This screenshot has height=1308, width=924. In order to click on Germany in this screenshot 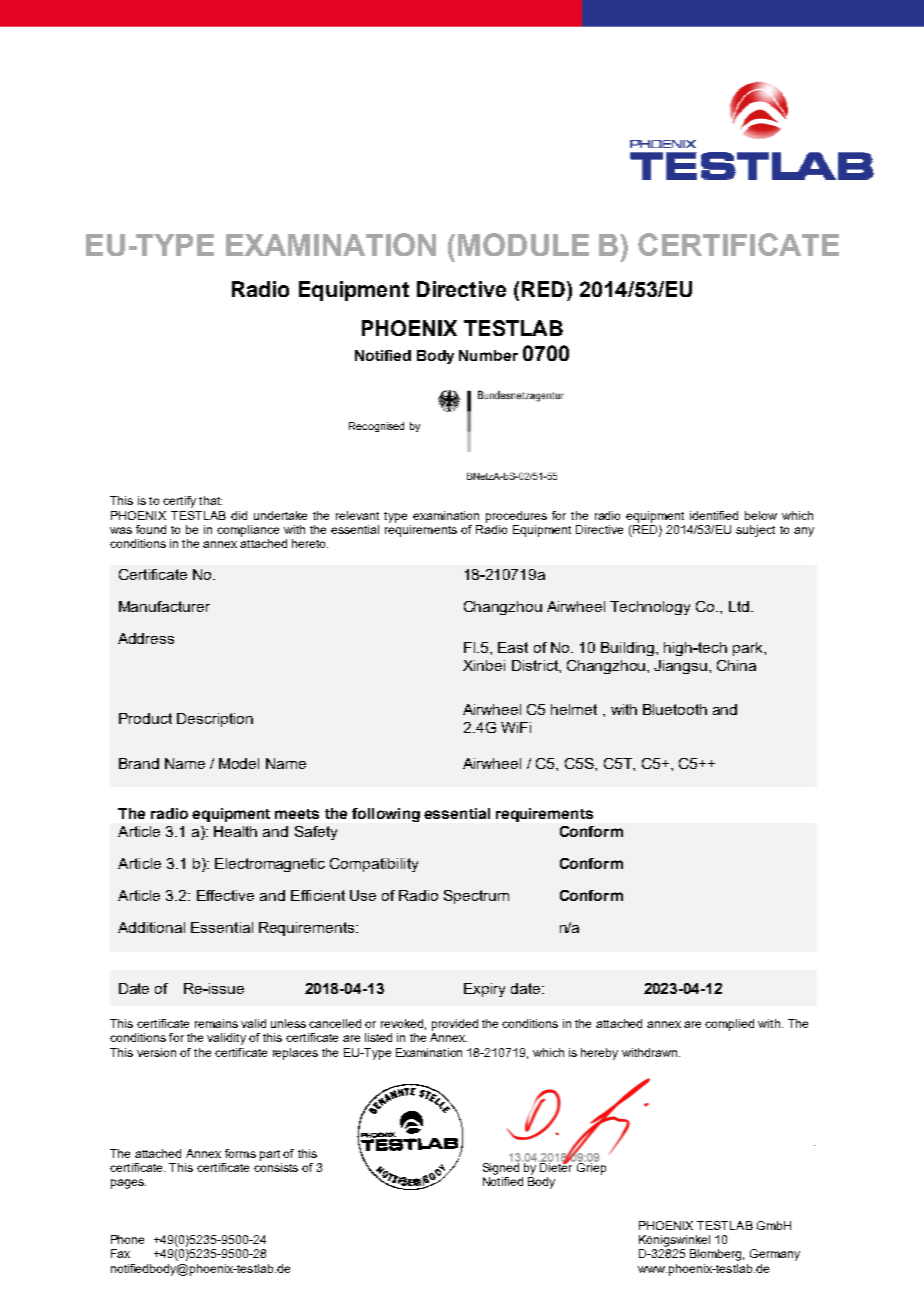, I will do `click(775, 1255)`.
